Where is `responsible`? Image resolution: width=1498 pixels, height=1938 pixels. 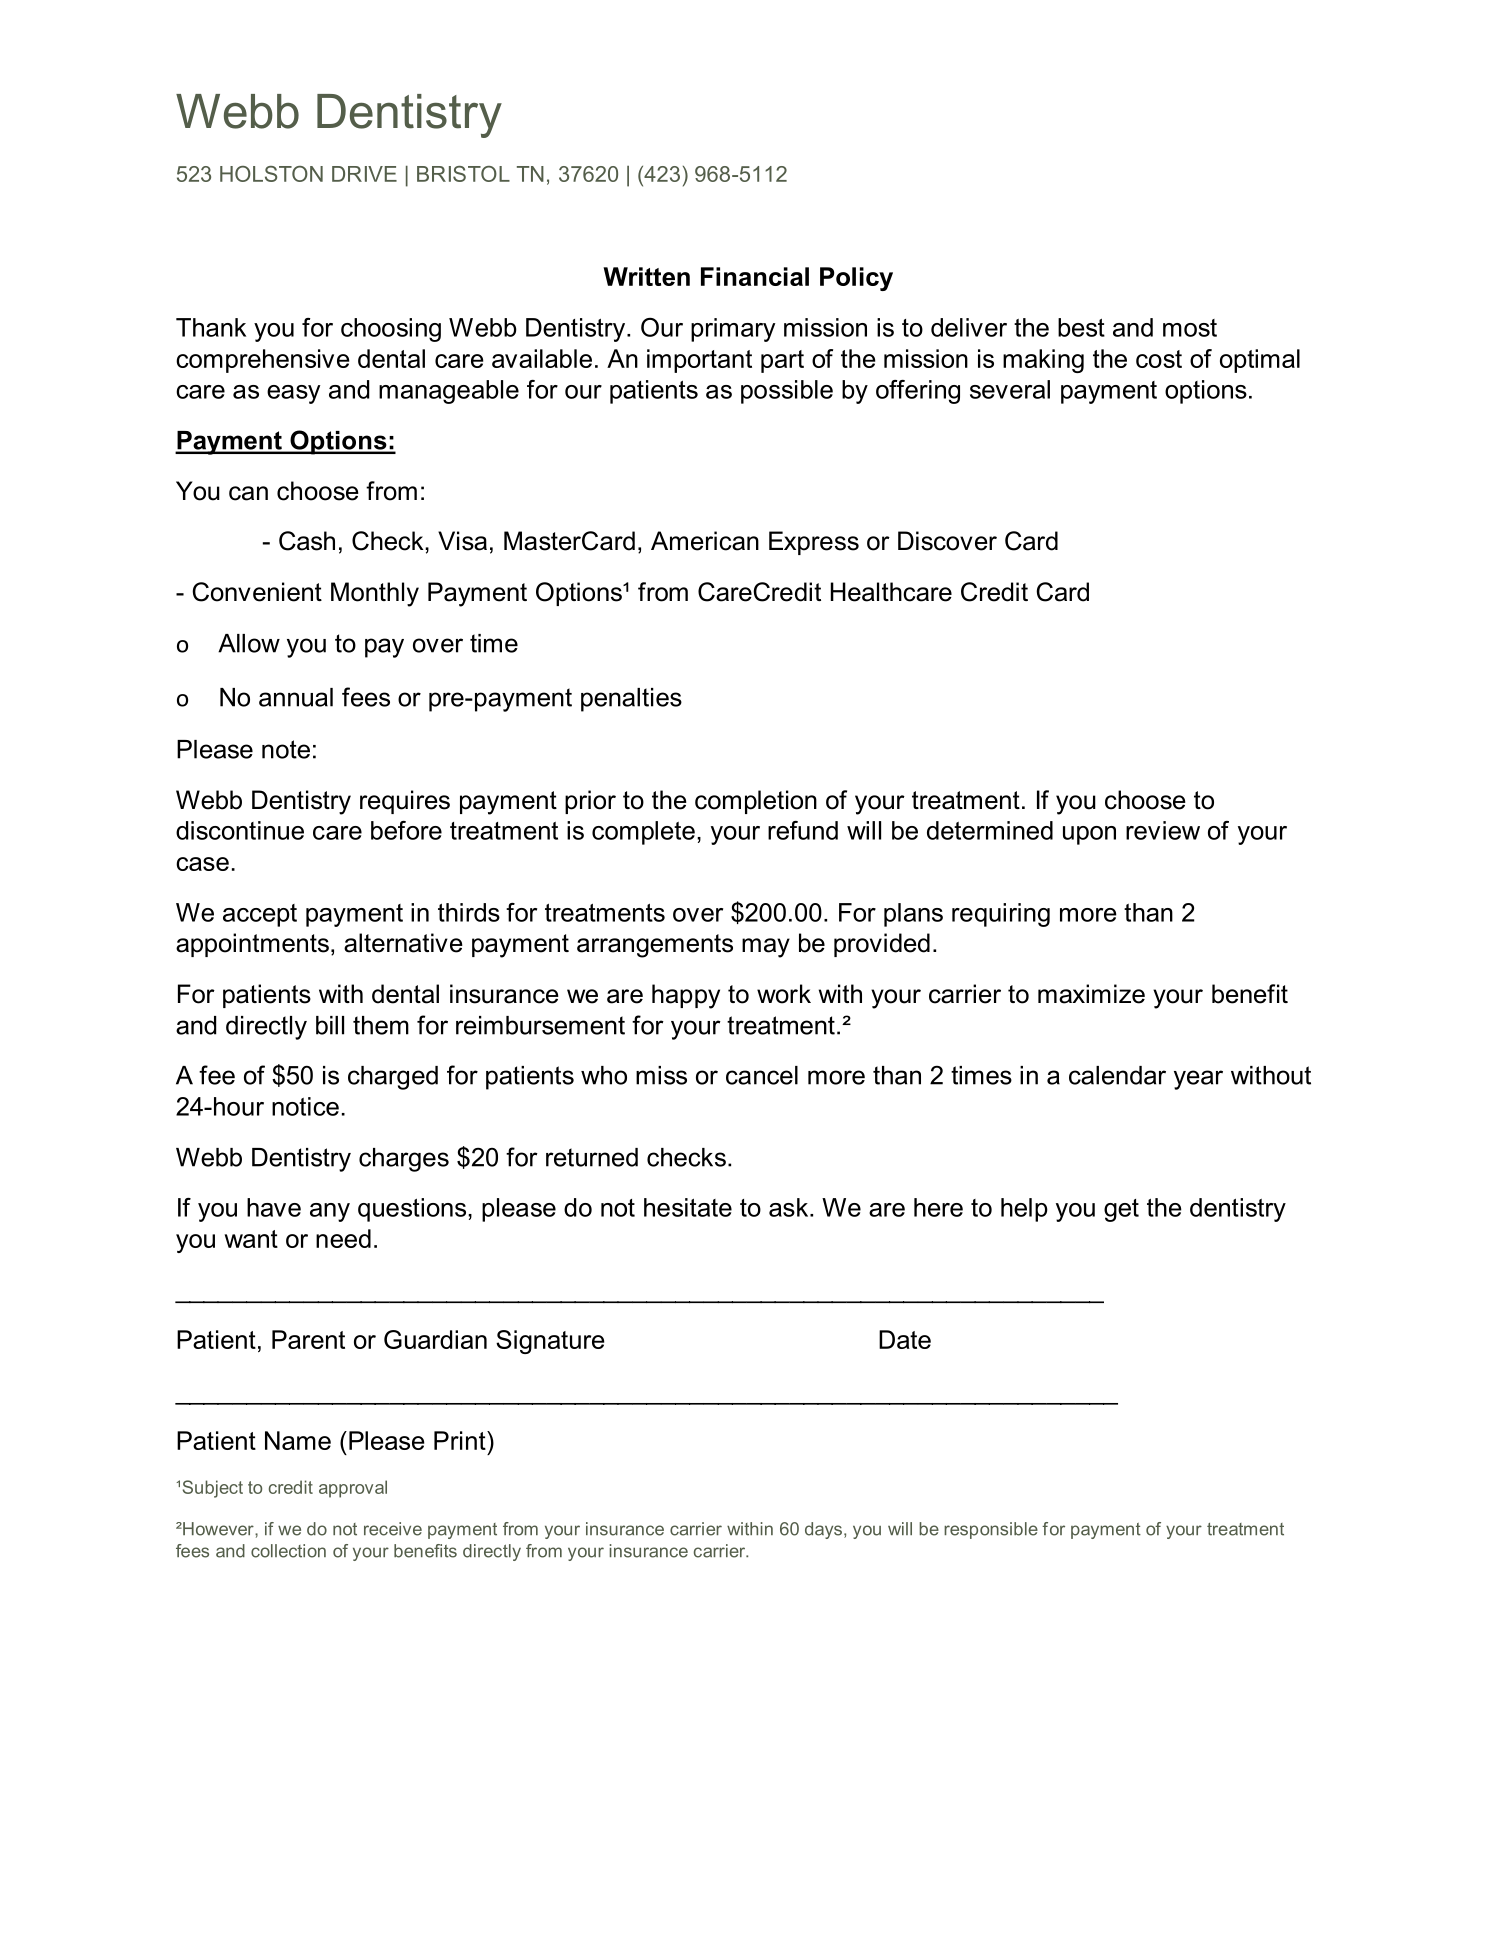 responsible is located at coordinates (991, 1530).
